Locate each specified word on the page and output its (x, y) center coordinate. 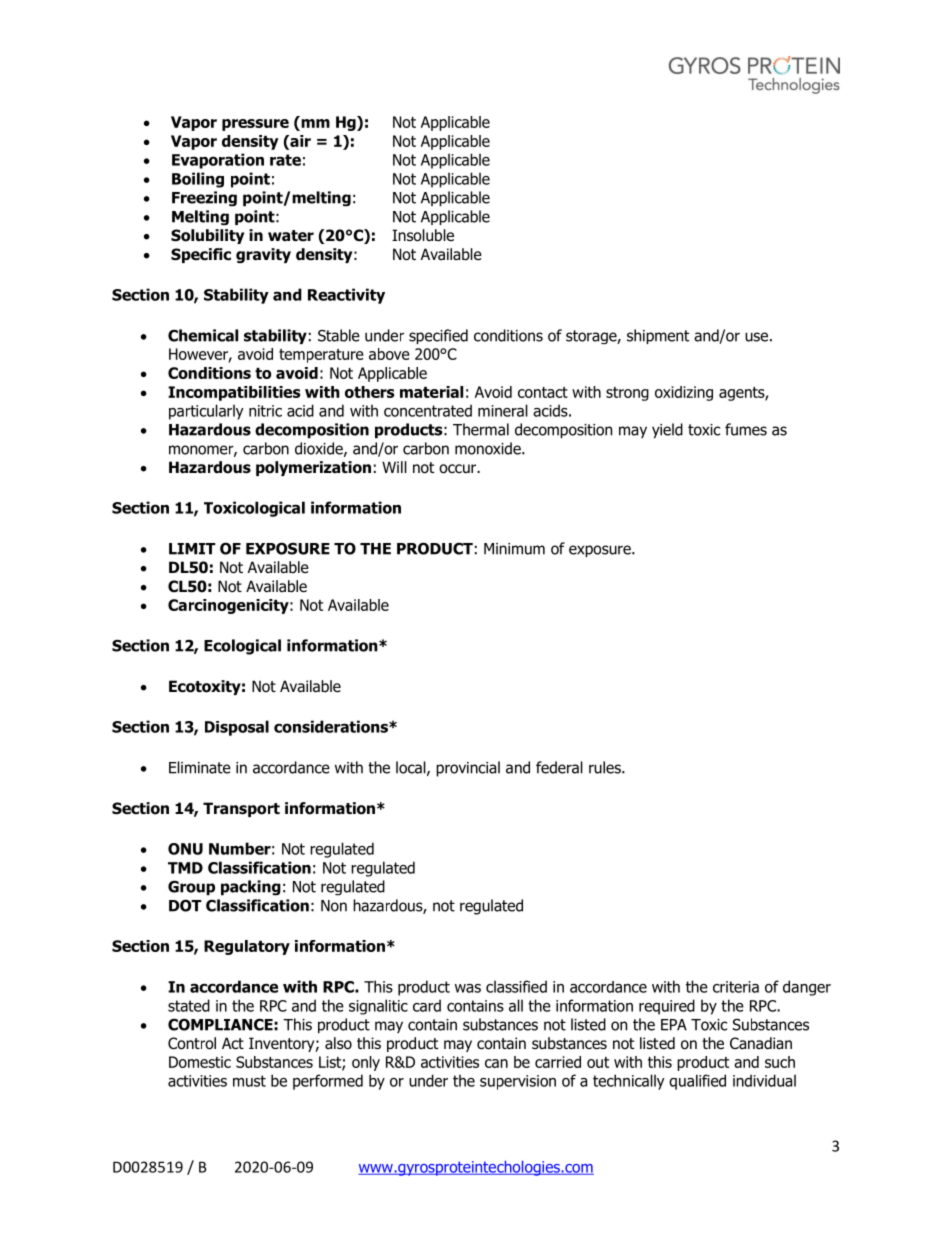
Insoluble (423, 235)
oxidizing (684, 393)
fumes (746, 429)
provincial (468, 769)
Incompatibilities (234, 393)
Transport (241, 809)
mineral (503, 410)
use (756, 337)
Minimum (514, 549)
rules (606, 767)
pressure (255, 125)
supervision (518, 1082)
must (249, 1081)
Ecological (242, 647)
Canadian (761, 1043)
